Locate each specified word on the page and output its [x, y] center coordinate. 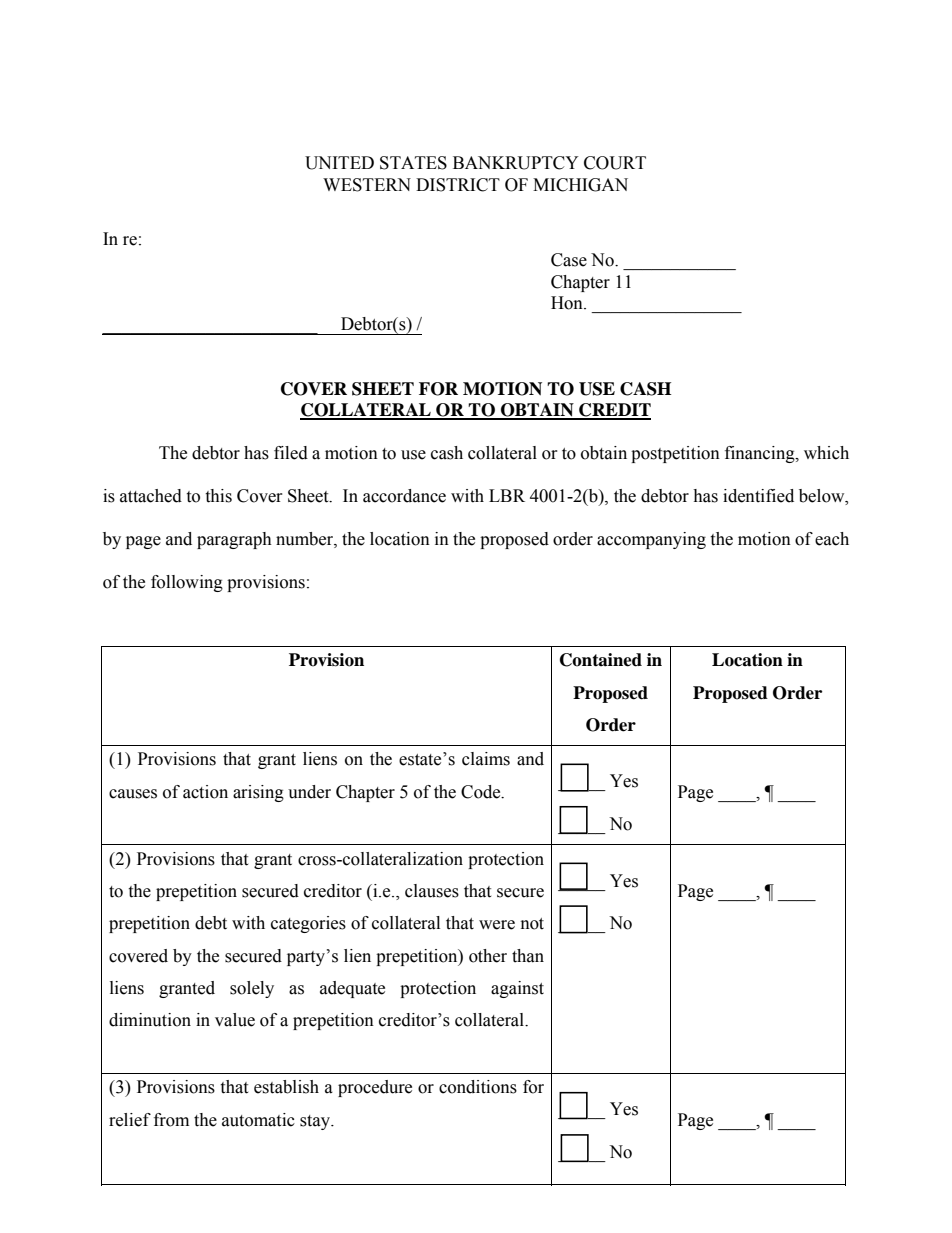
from [171, 1120]
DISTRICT [458, 185]
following [187, 583]
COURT [615, 163]
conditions [478, 1087]
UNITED [339, 163]
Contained [601, 660]
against [517, 989]
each [832, 539]
